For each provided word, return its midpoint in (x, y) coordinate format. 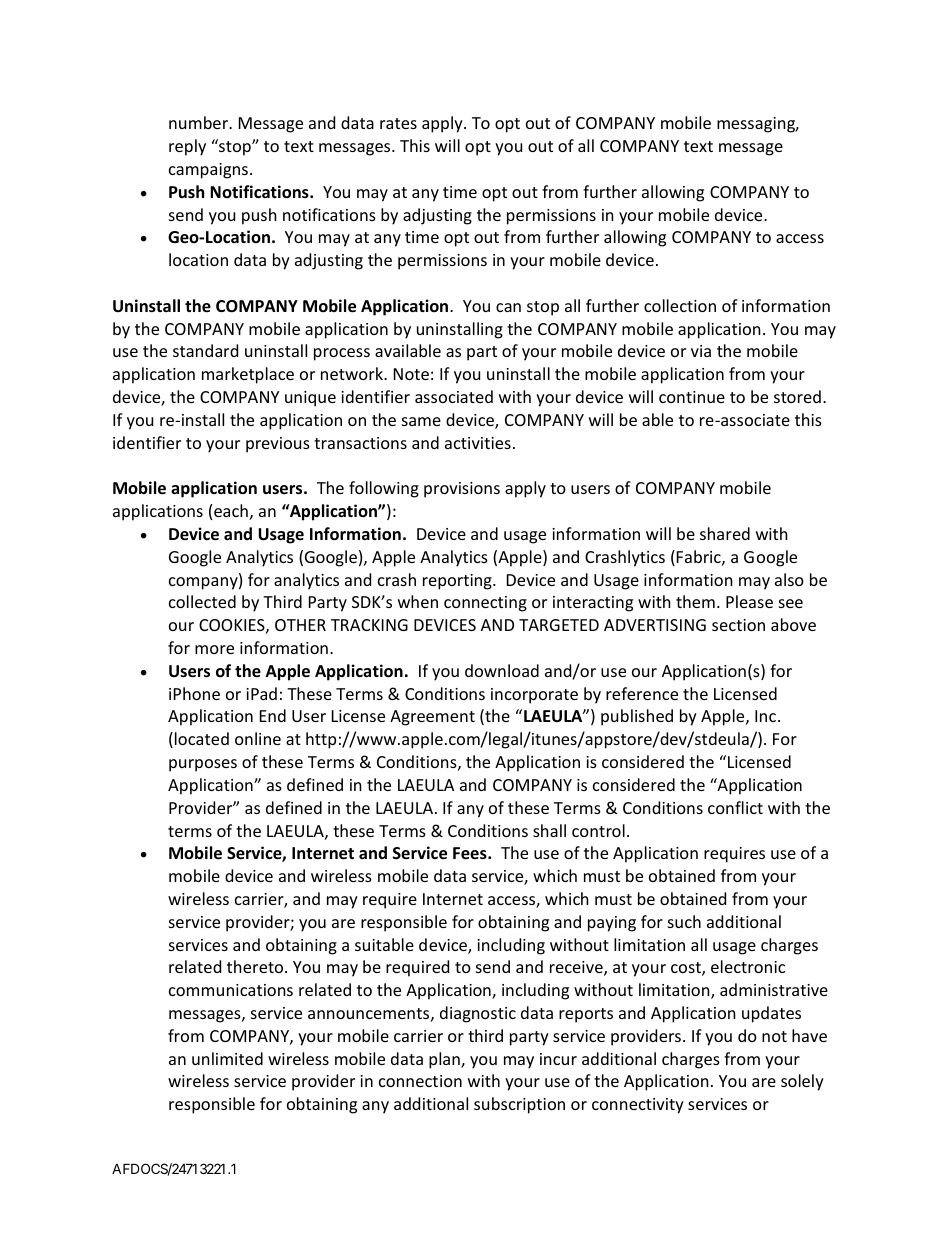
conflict (735, 807)
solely (802, 1082)
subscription (519, 1105)
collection (680, 305)
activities (478, 443)
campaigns (208, 171)
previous (278, 445)
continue (692, 397)
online (258, 738)
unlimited (227, 1058)
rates (398, 123)
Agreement (432, 718)
